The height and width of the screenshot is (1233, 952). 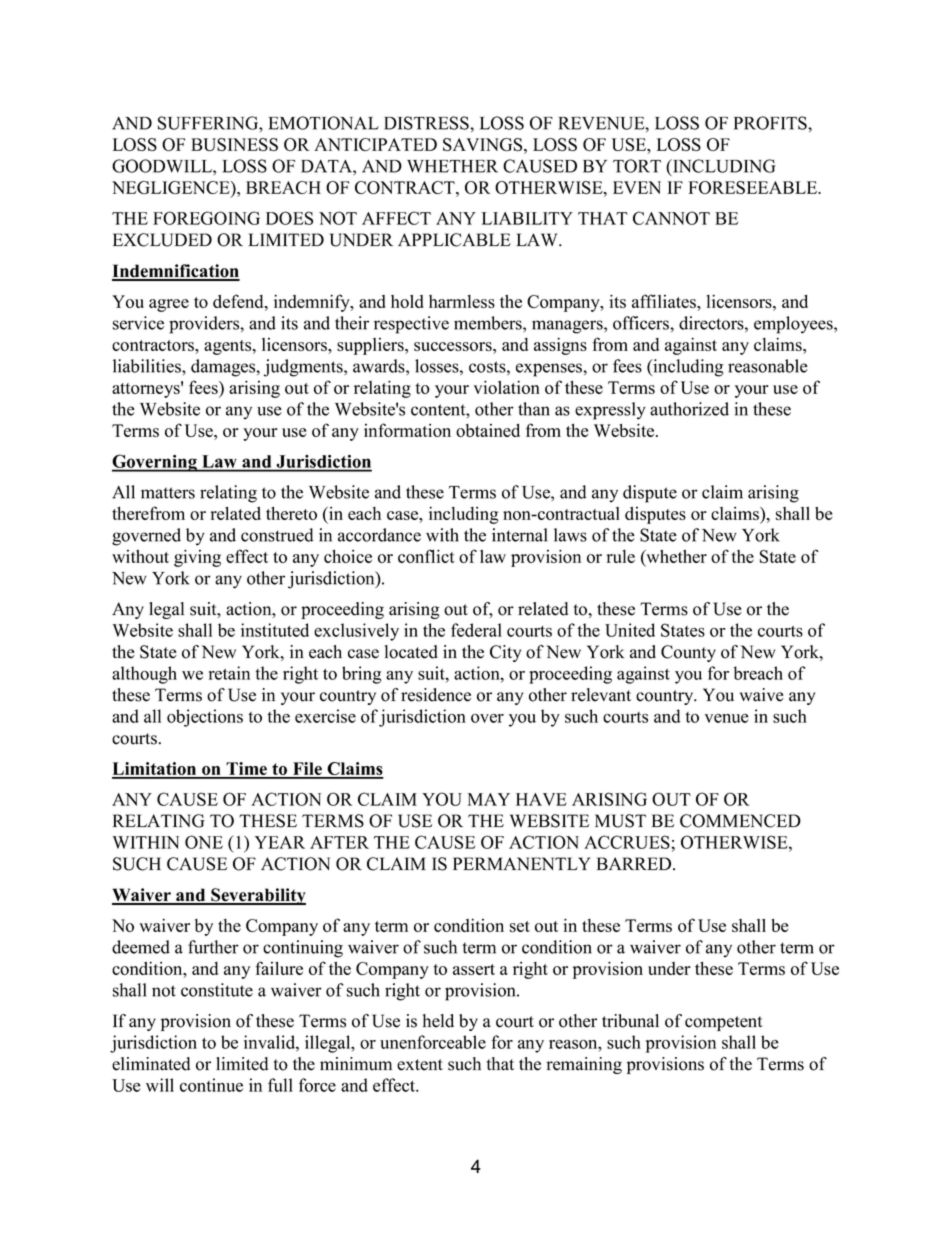 What do you see at coordinates (168, 493) in the screenshot?
I see `matters` at bounding box center [168, 493].
